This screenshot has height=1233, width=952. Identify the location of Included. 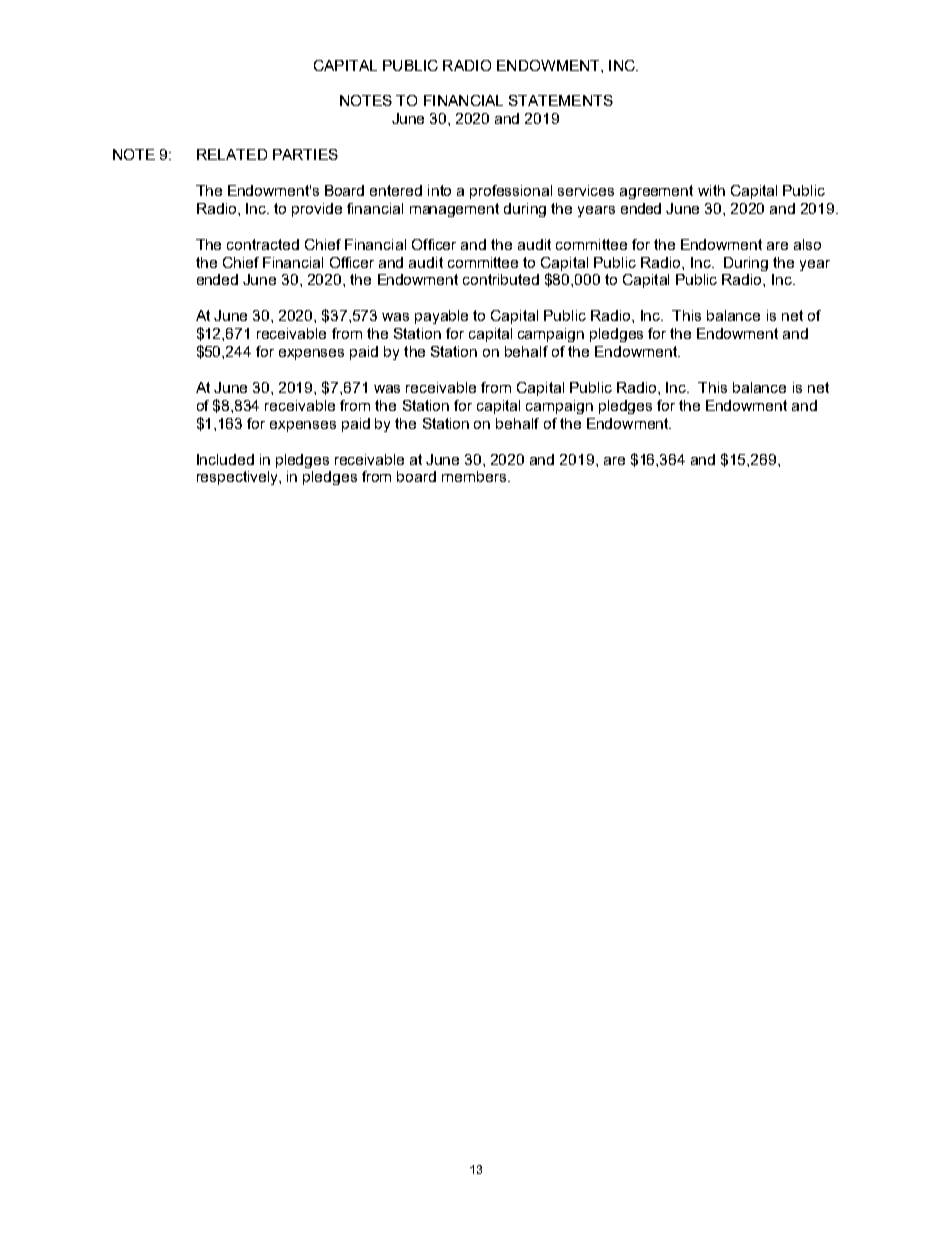
(225, 459).
